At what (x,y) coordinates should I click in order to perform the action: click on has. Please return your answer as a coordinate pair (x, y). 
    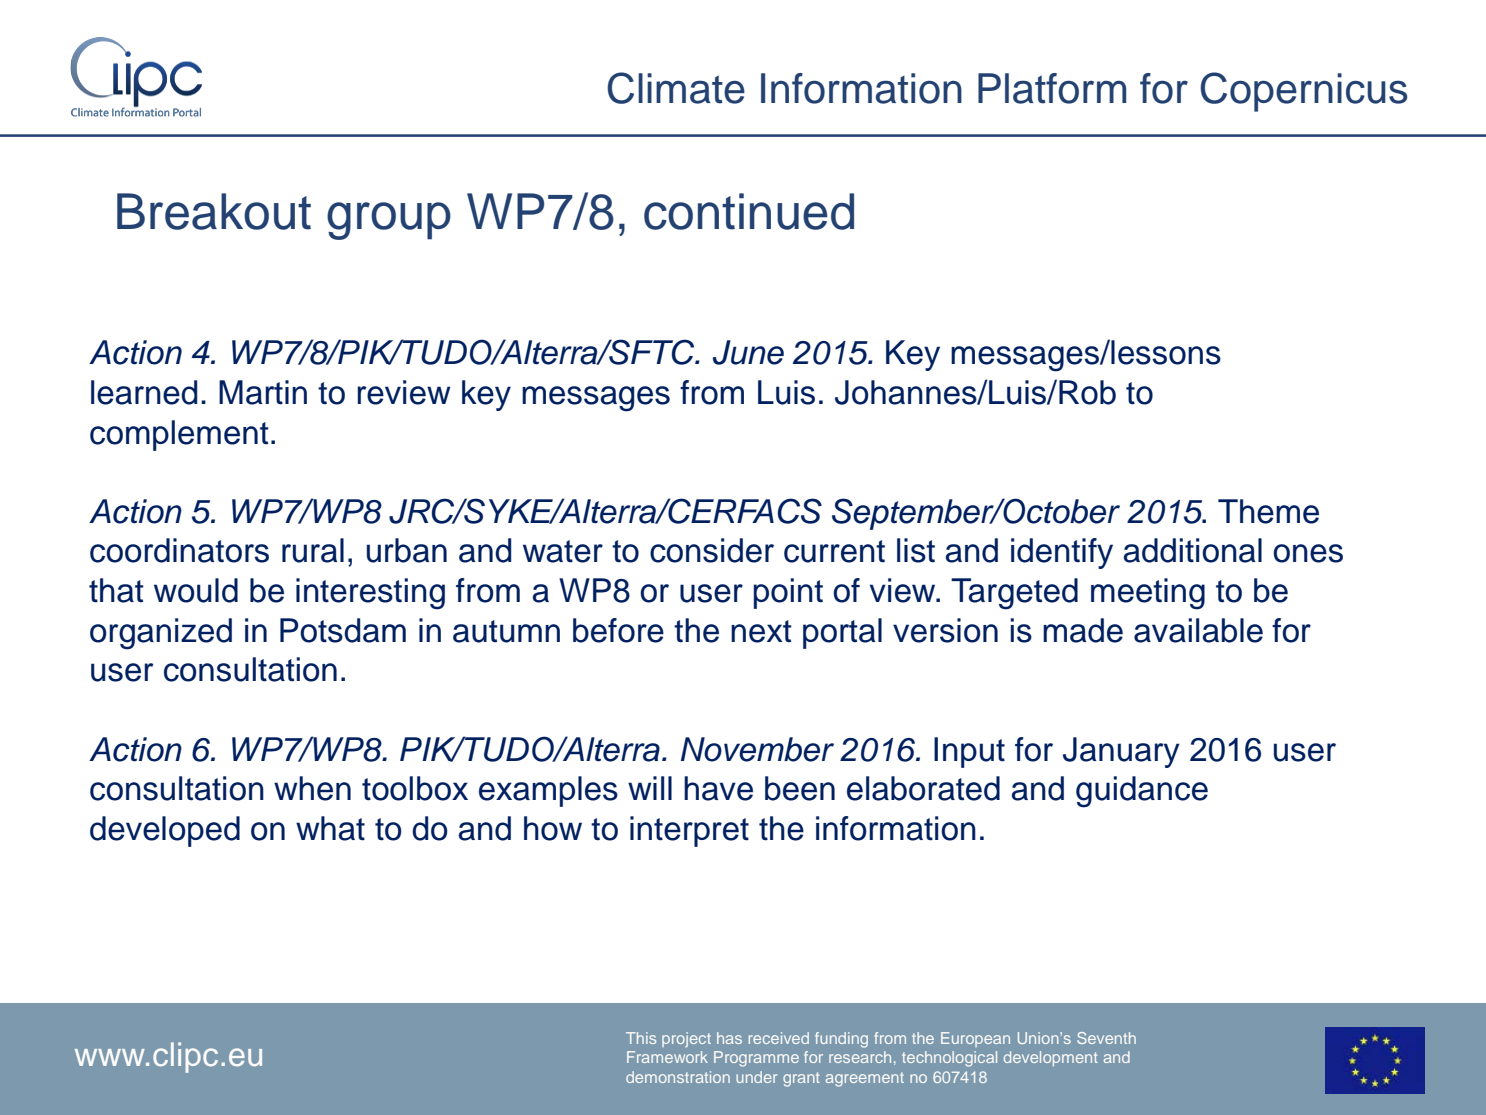
    Looking at the image, I should click on (729, 1038).
